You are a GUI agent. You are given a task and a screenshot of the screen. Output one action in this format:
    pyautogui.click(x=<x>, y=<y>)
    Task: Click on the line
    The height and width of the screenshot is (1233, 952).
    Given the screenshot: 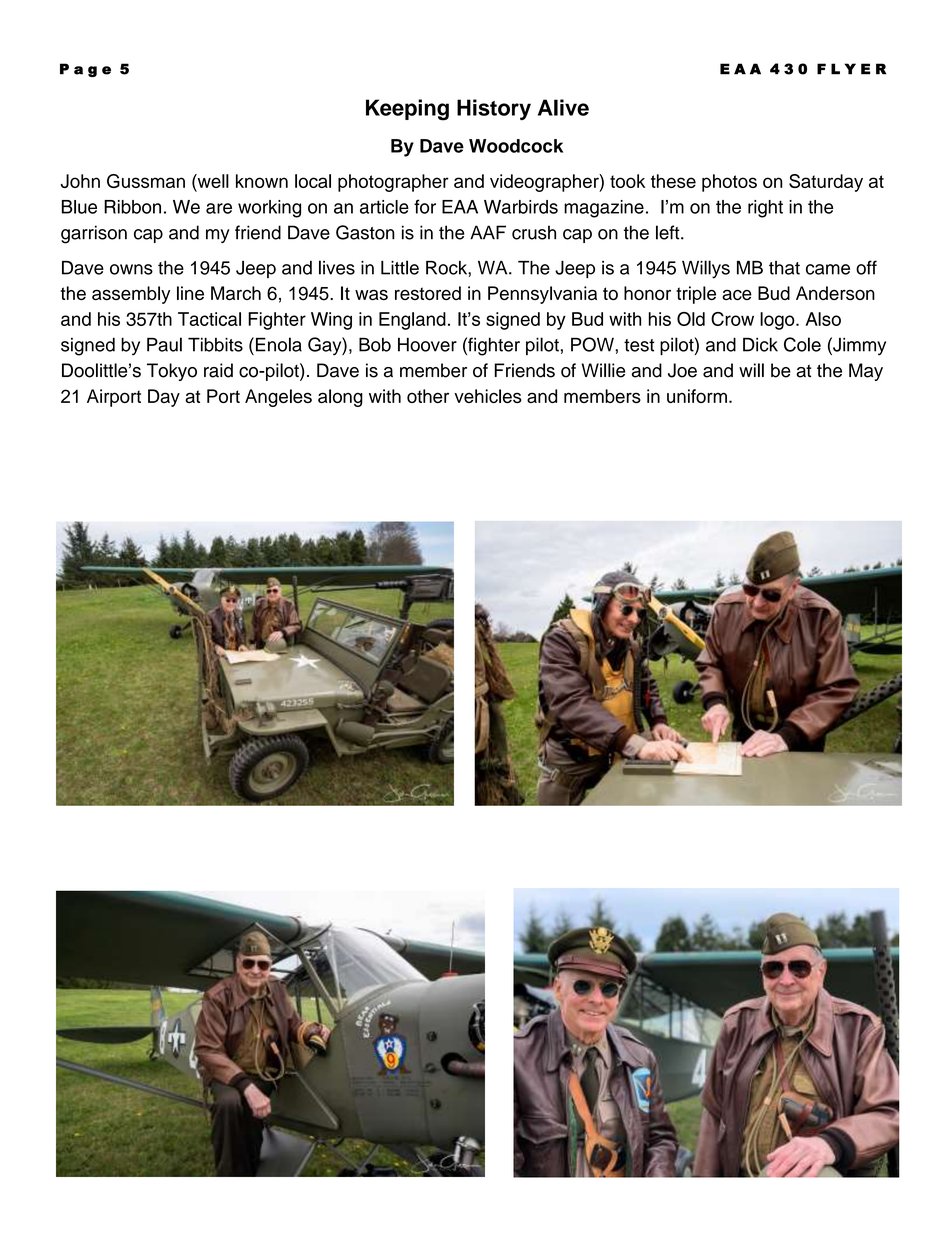 What is the action you would take?
    pyautogui.click(x=190, y=293)
